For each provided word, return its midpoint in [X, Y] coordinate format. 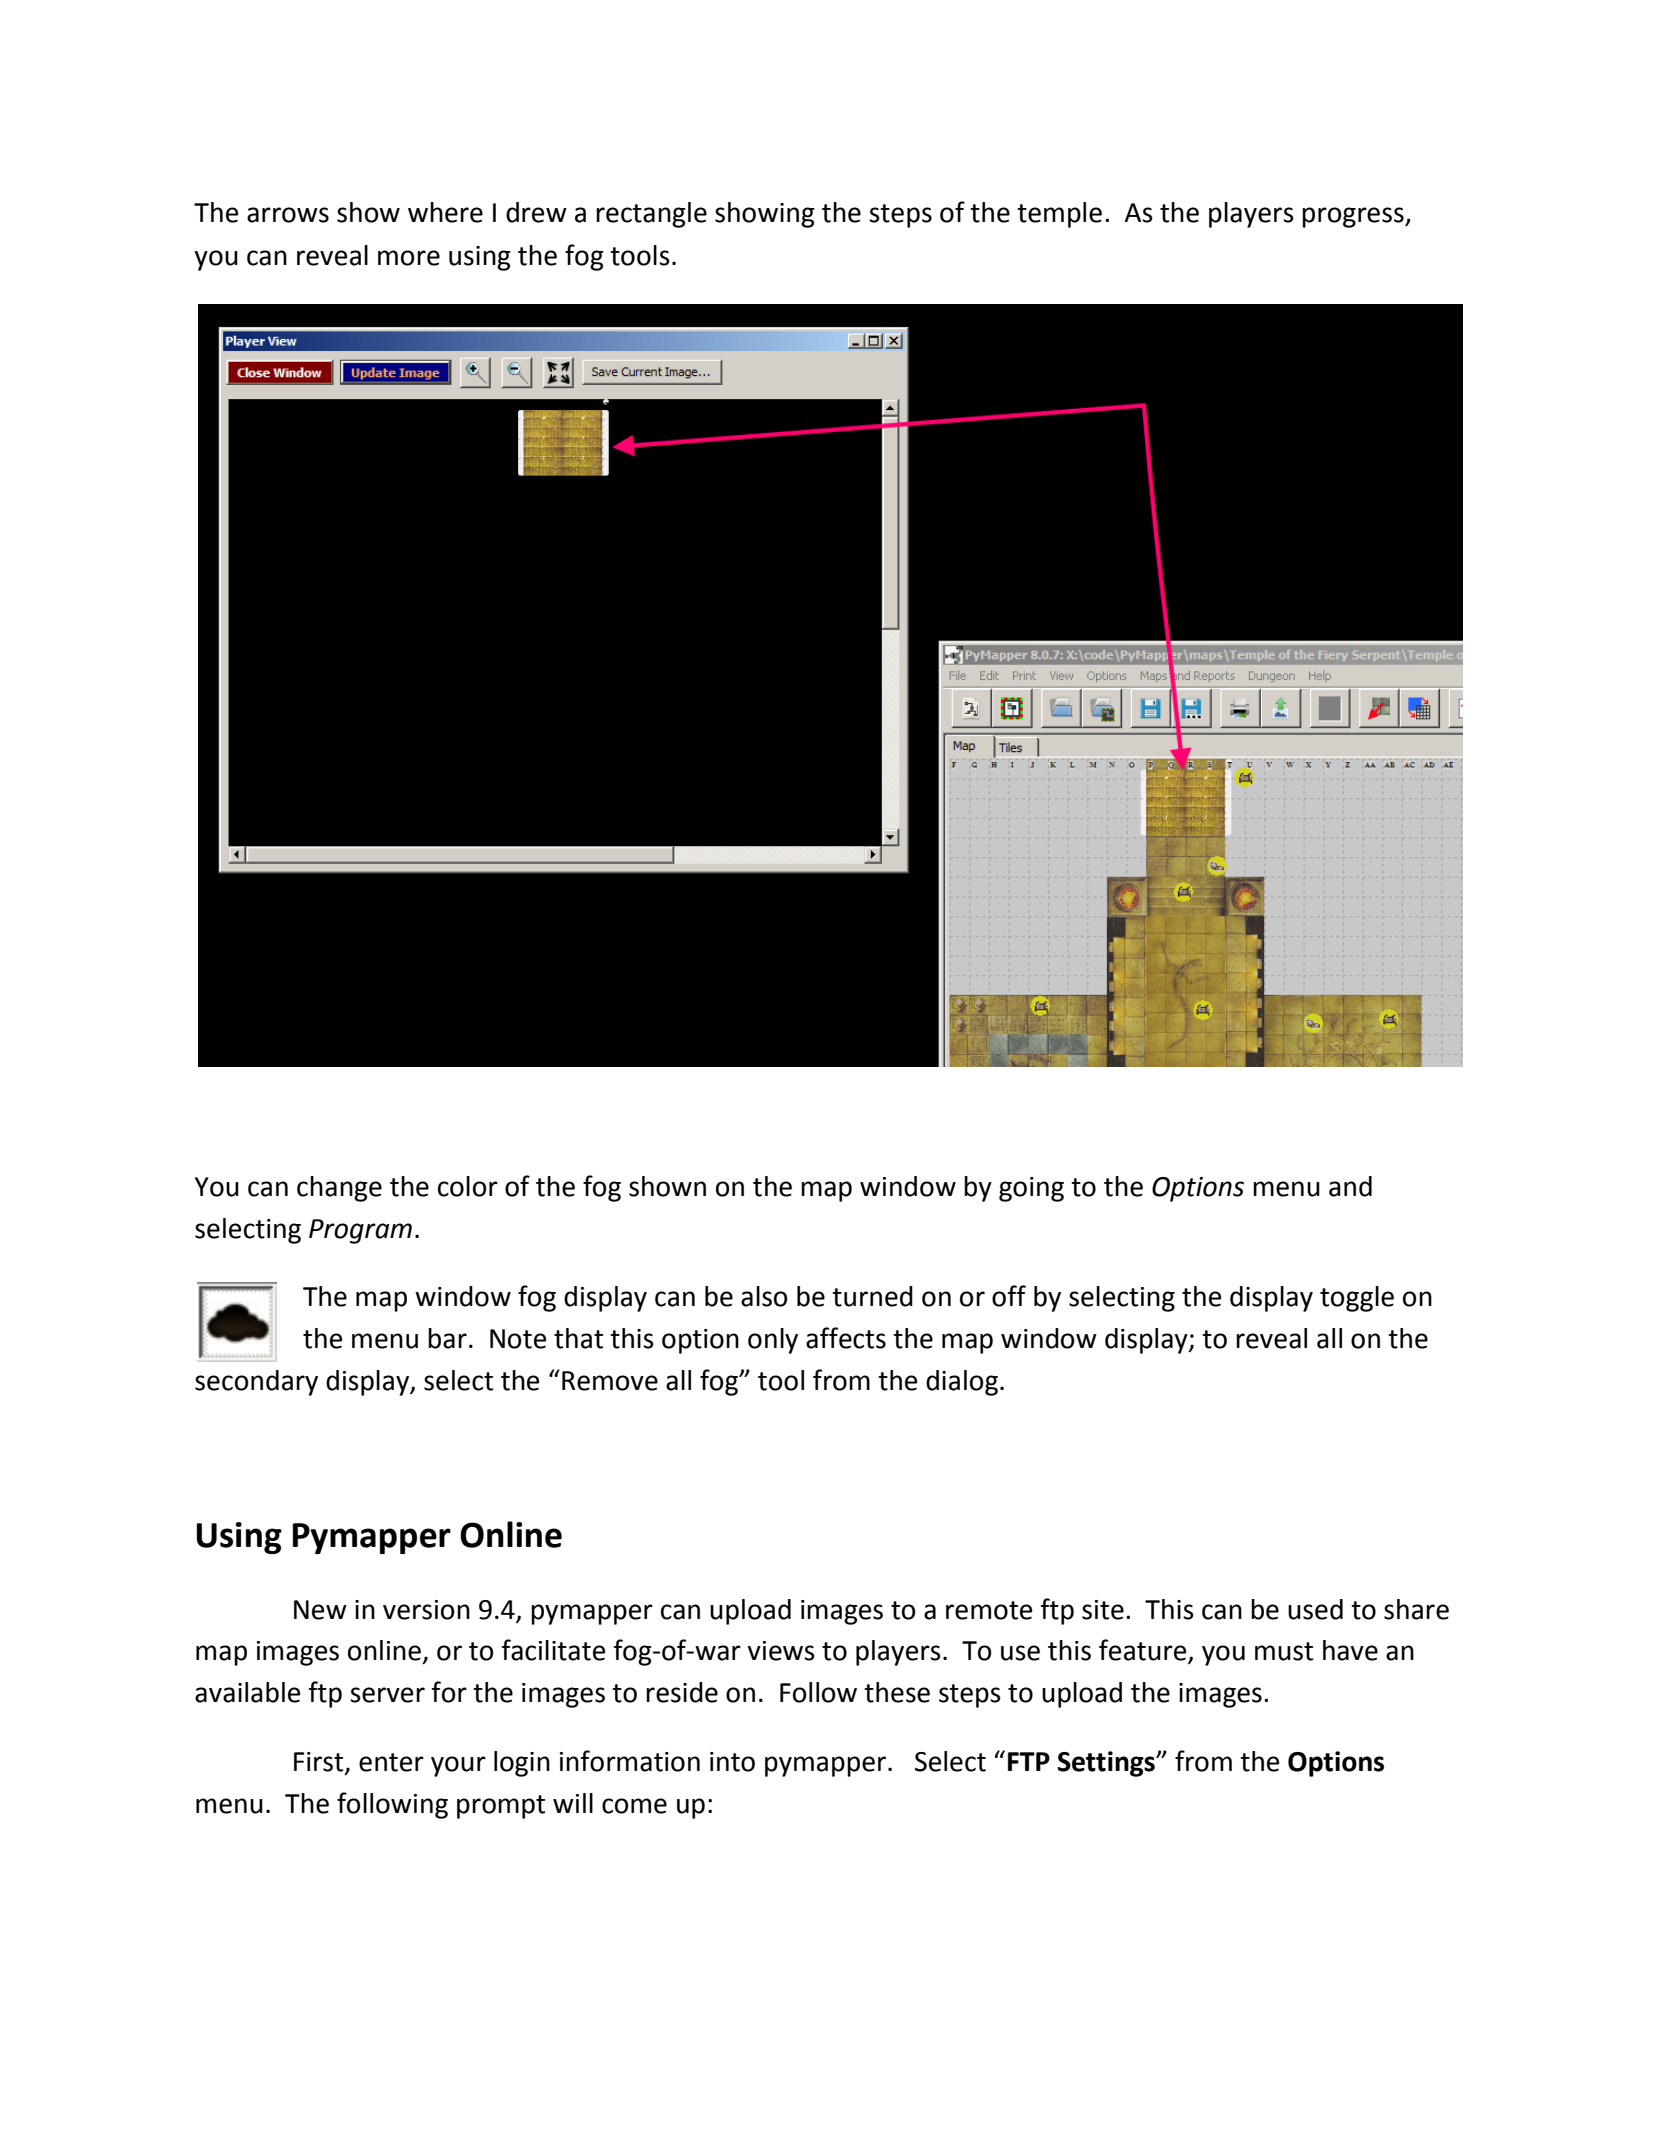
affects [846, 1338]
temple [1059, 215]
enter [391, 1762]
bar [447, 1338]
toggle [1357, 1299]
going [1031, 1189]
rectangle [651, 215]
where [445, 212]
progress [1354, 217]
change [339, 1189]
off [1009, 1296]
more [409, 258]
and [1350, 1186]
